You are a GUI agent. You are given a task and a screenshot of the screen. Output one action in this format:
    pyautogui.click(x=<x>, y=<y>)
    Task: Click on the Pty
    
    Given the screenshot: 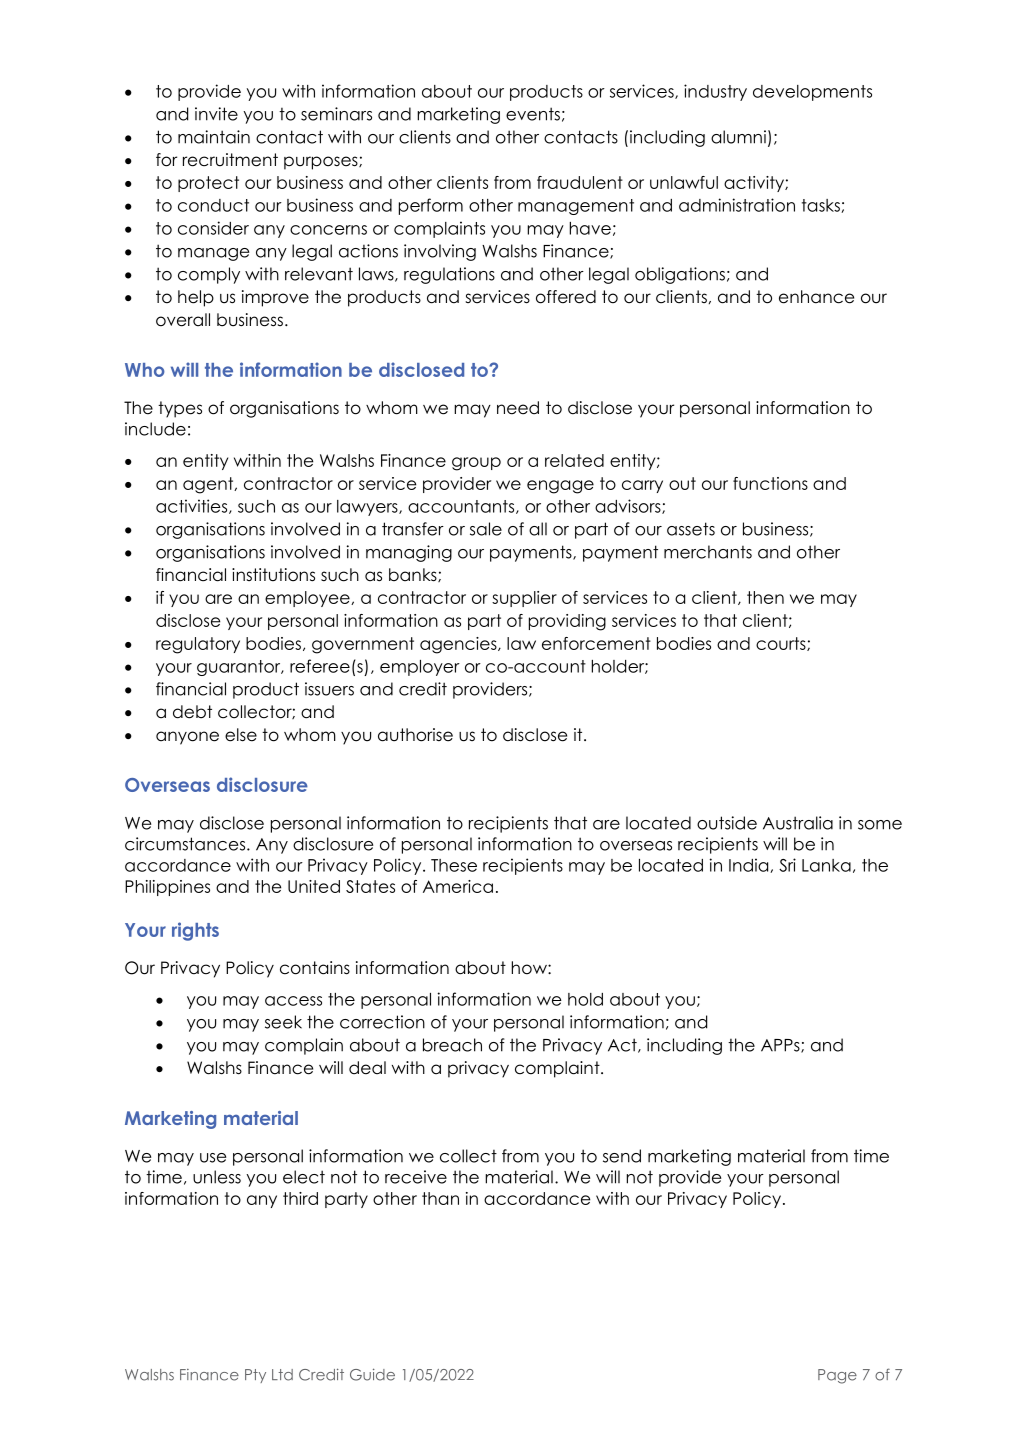 What is the action you would take?
    pyautogui.click(x=255, y=1376)
